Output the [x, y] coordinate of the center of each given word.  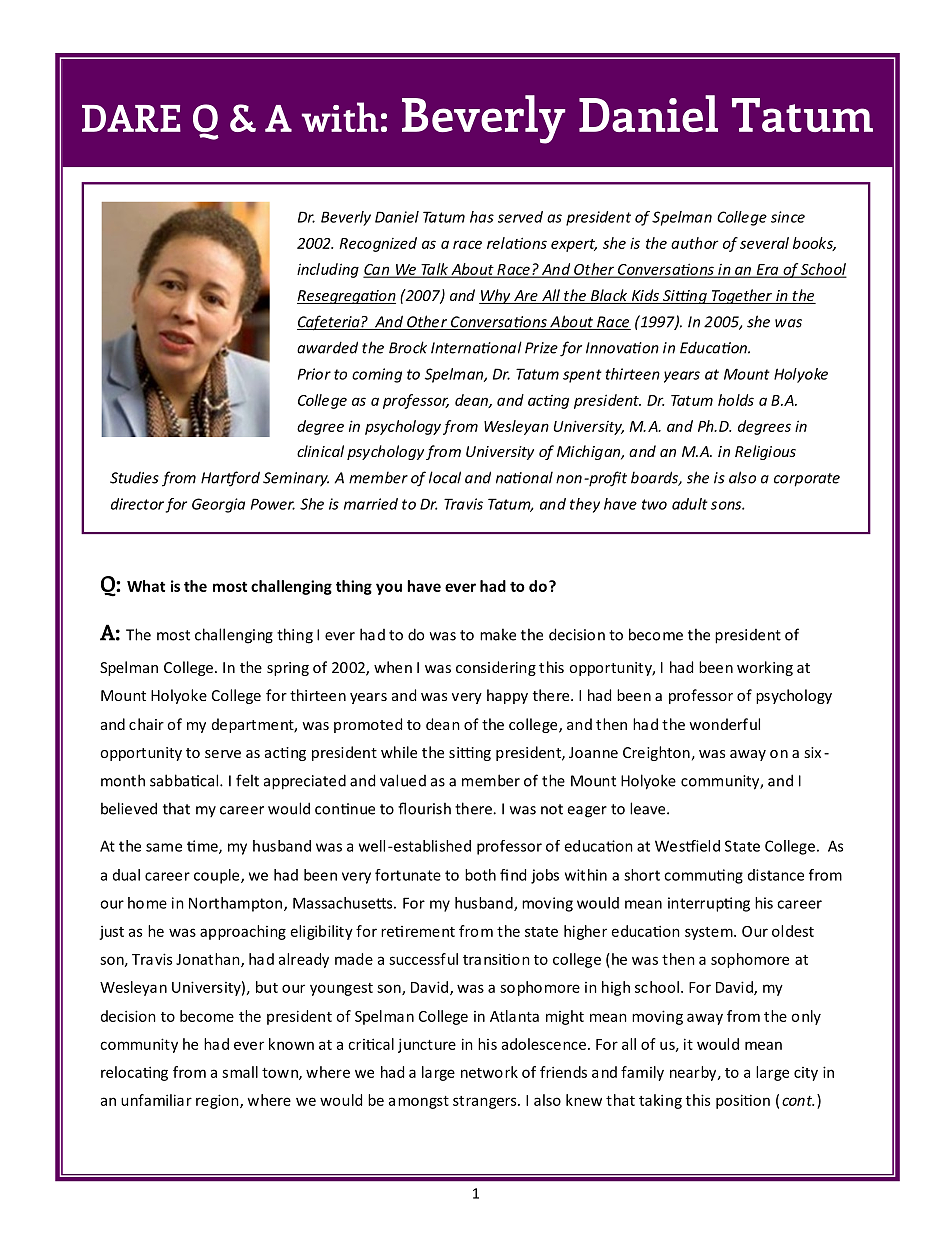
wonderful [724, 724]
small [240, 1072]
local [445, 477]
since [788, 217]
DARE [131, 118]
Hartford [230, 479]
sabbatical [185, 780]
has [482, 217]
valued [403, 780]
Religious [765, 452]
